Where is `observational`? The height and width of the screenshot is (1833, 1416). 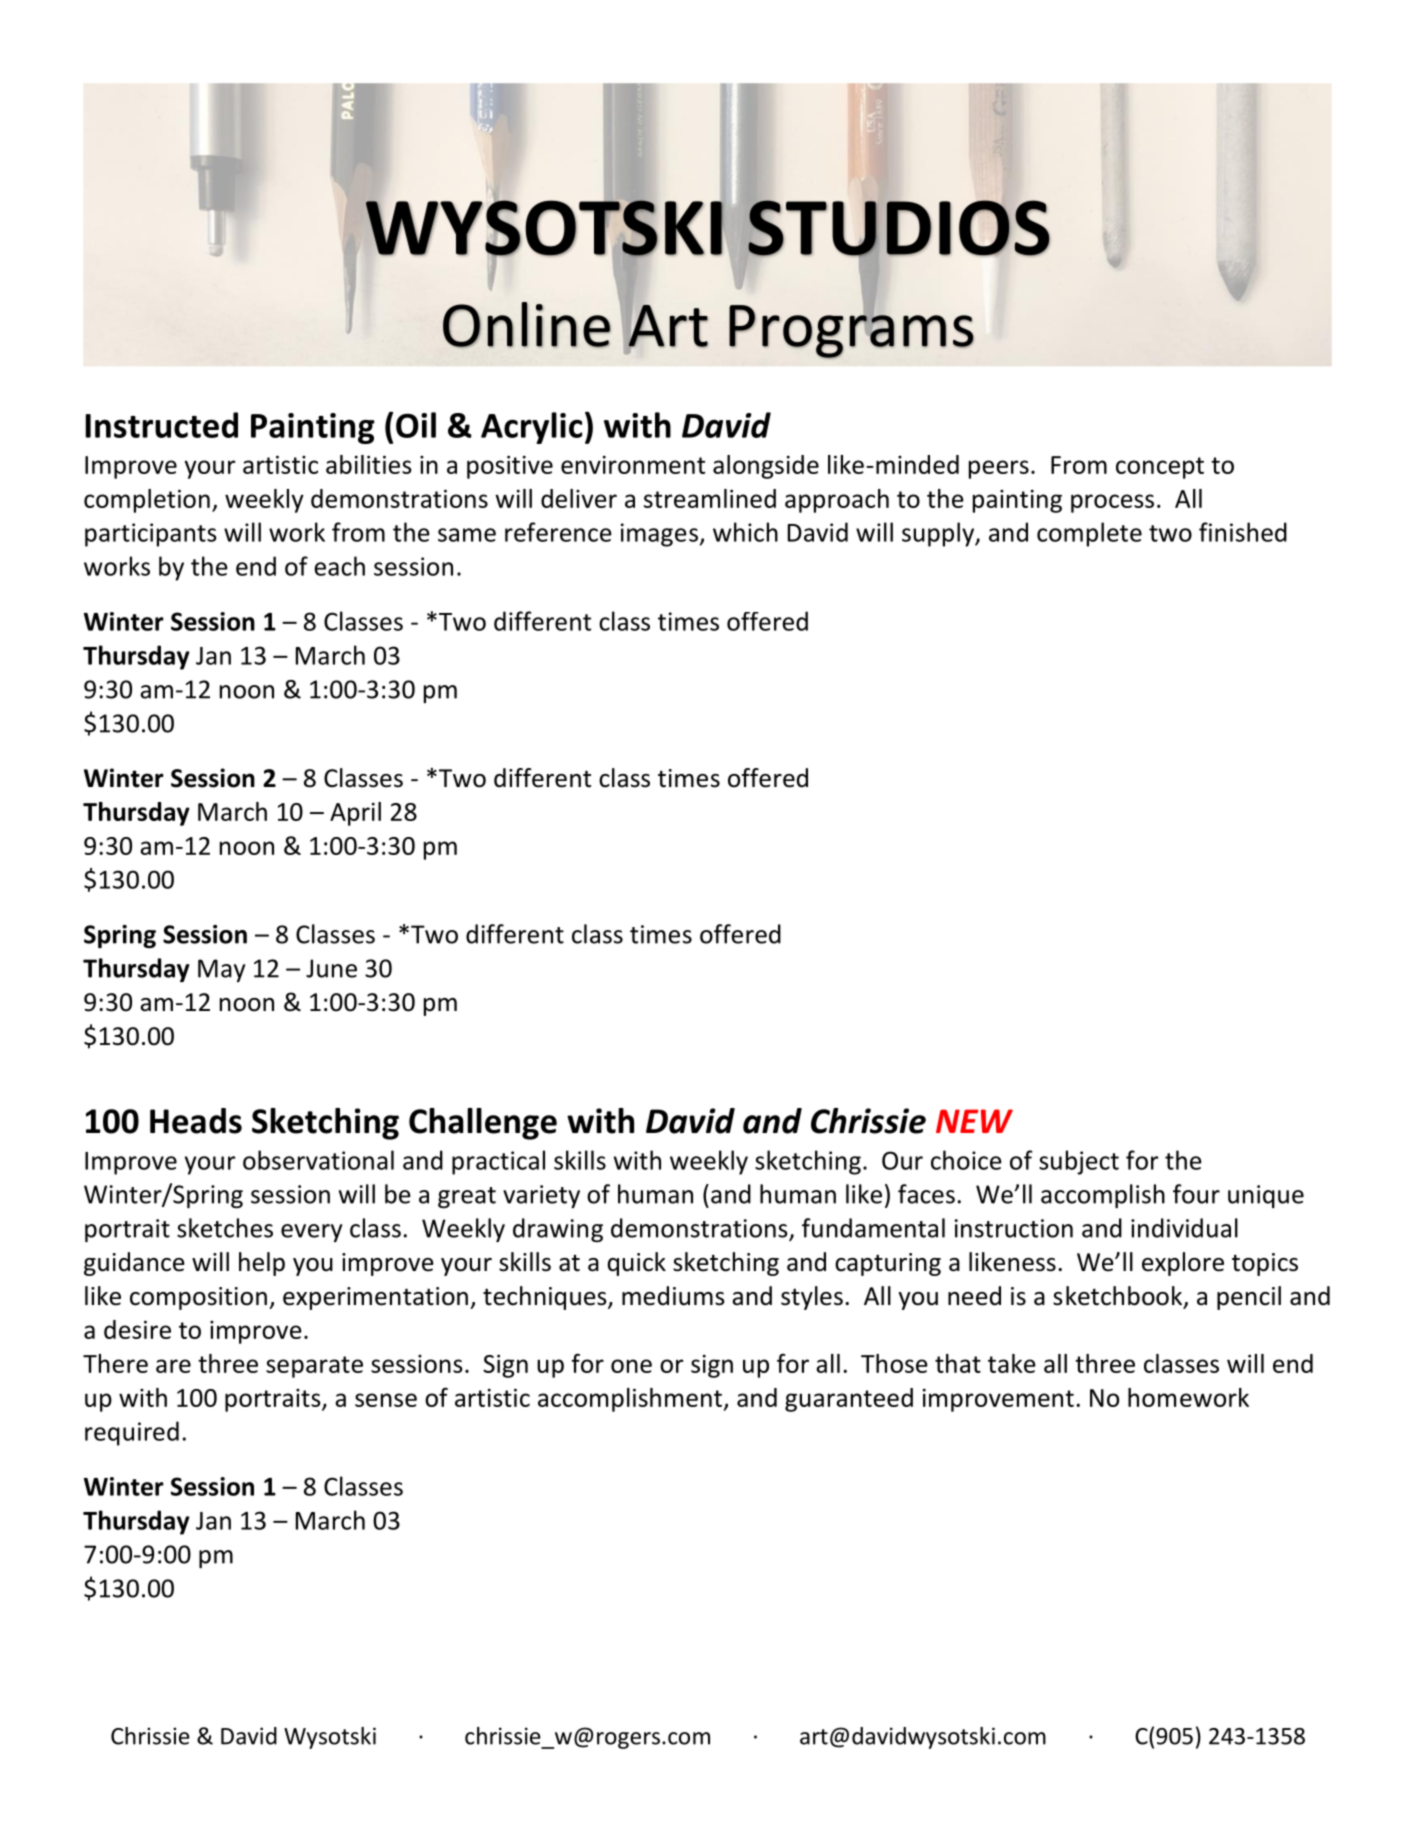
observational is located at coordinates (318, 1160).
